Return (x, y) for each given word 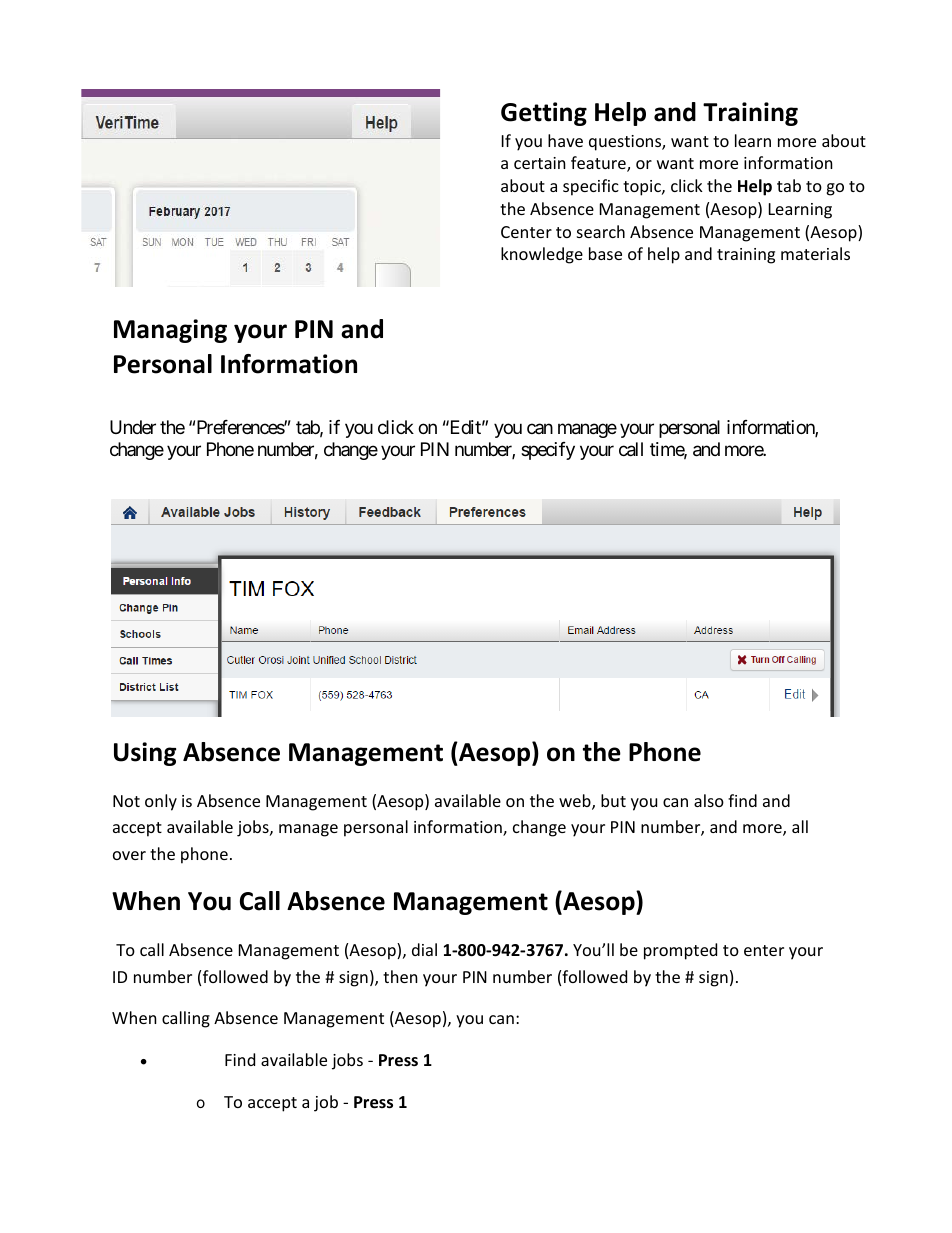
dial (424, 949)
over (129, 855)
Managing (170, 331)
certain (540, 163)
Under (133, 427)
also (709, 800)
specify (548, 451)
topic (643, 188)
